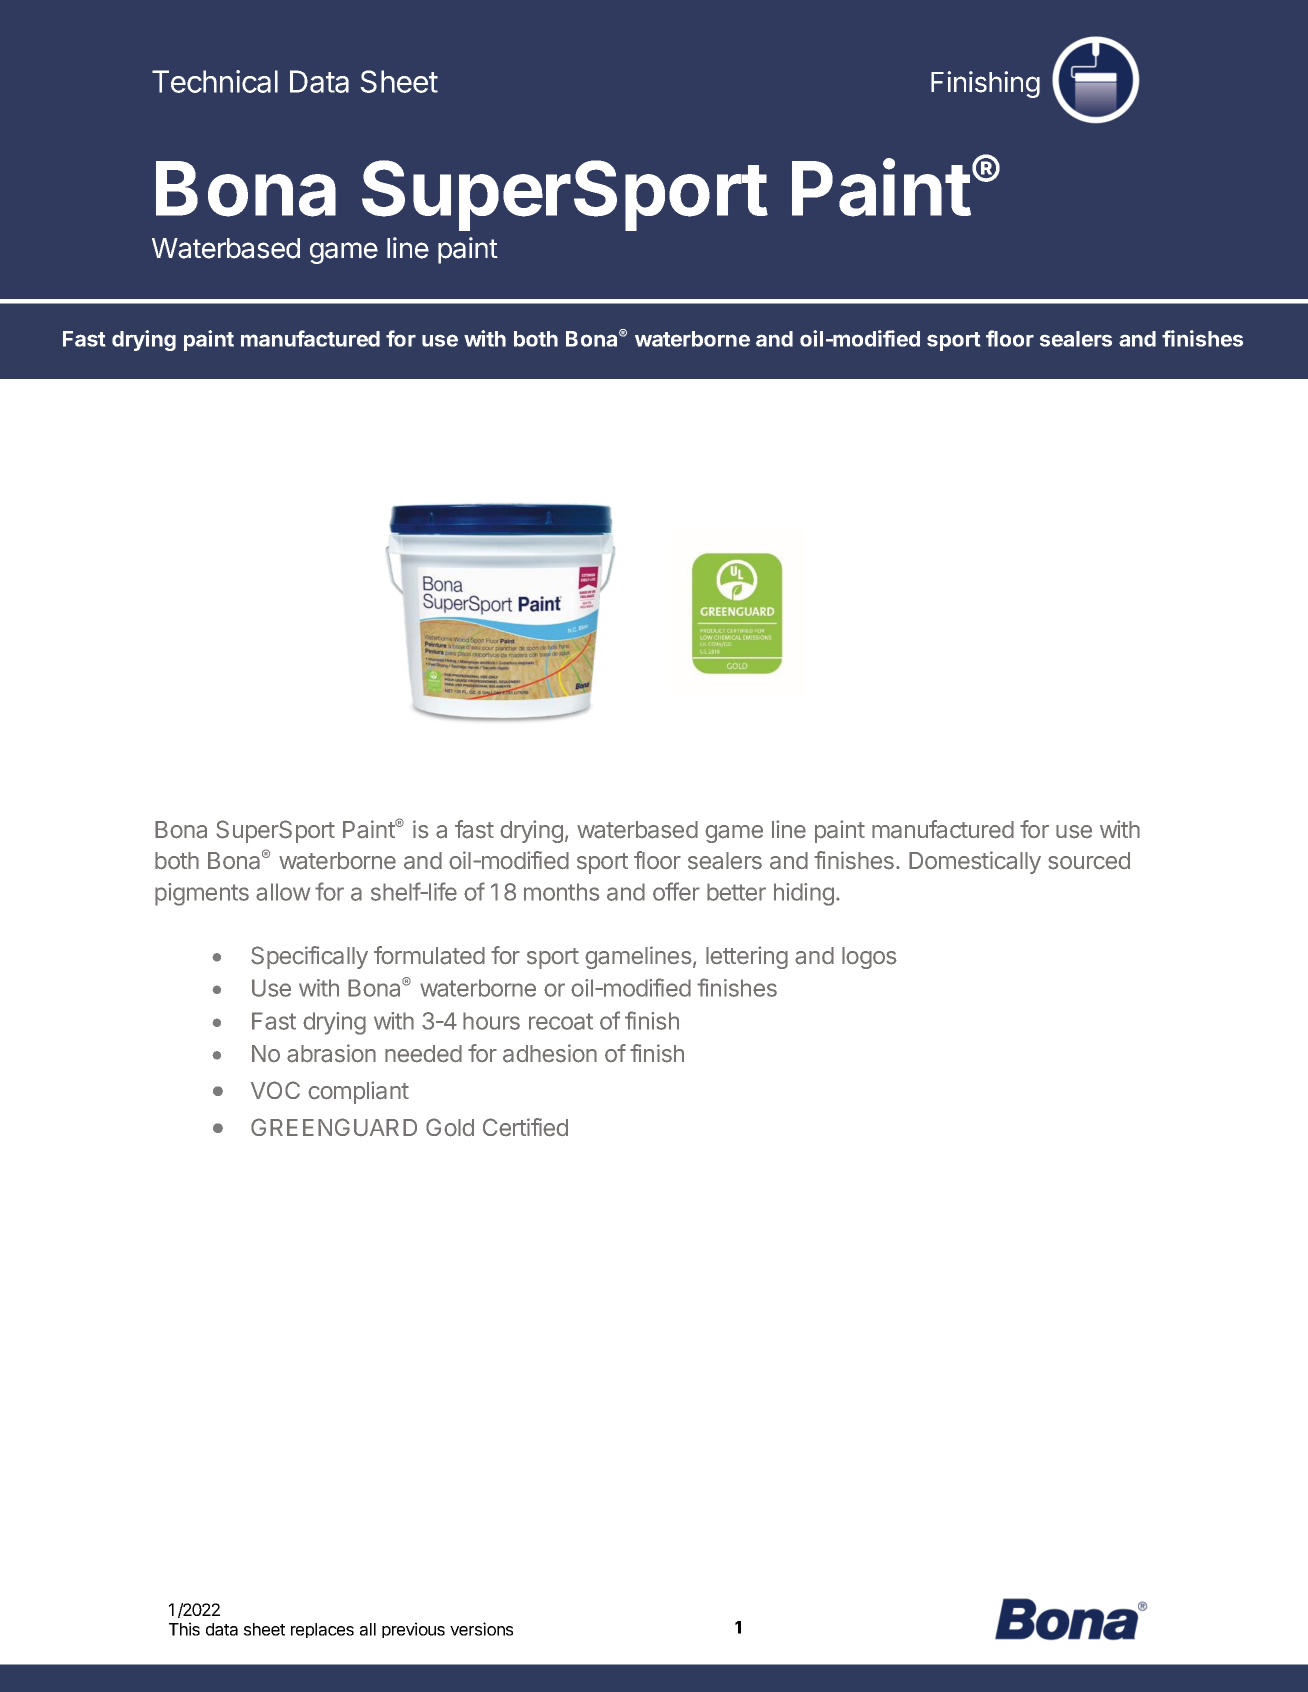 This screenshot has width=1308, height=1692. Describe the element at coordinates (481, 1629) in the screenshot. I see `versions` at that location.
